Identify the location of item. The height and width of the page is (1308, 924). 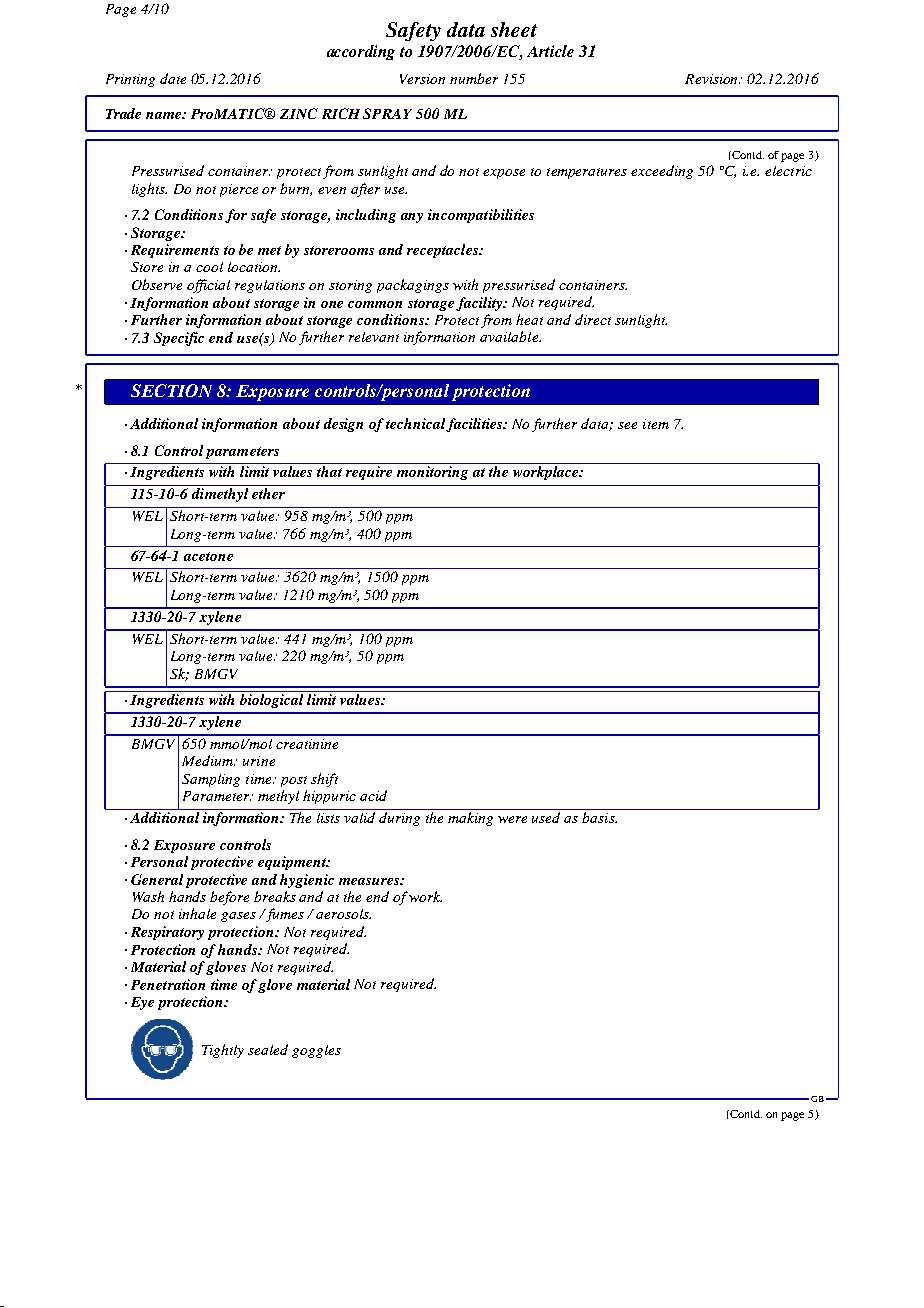
(656, 424).
